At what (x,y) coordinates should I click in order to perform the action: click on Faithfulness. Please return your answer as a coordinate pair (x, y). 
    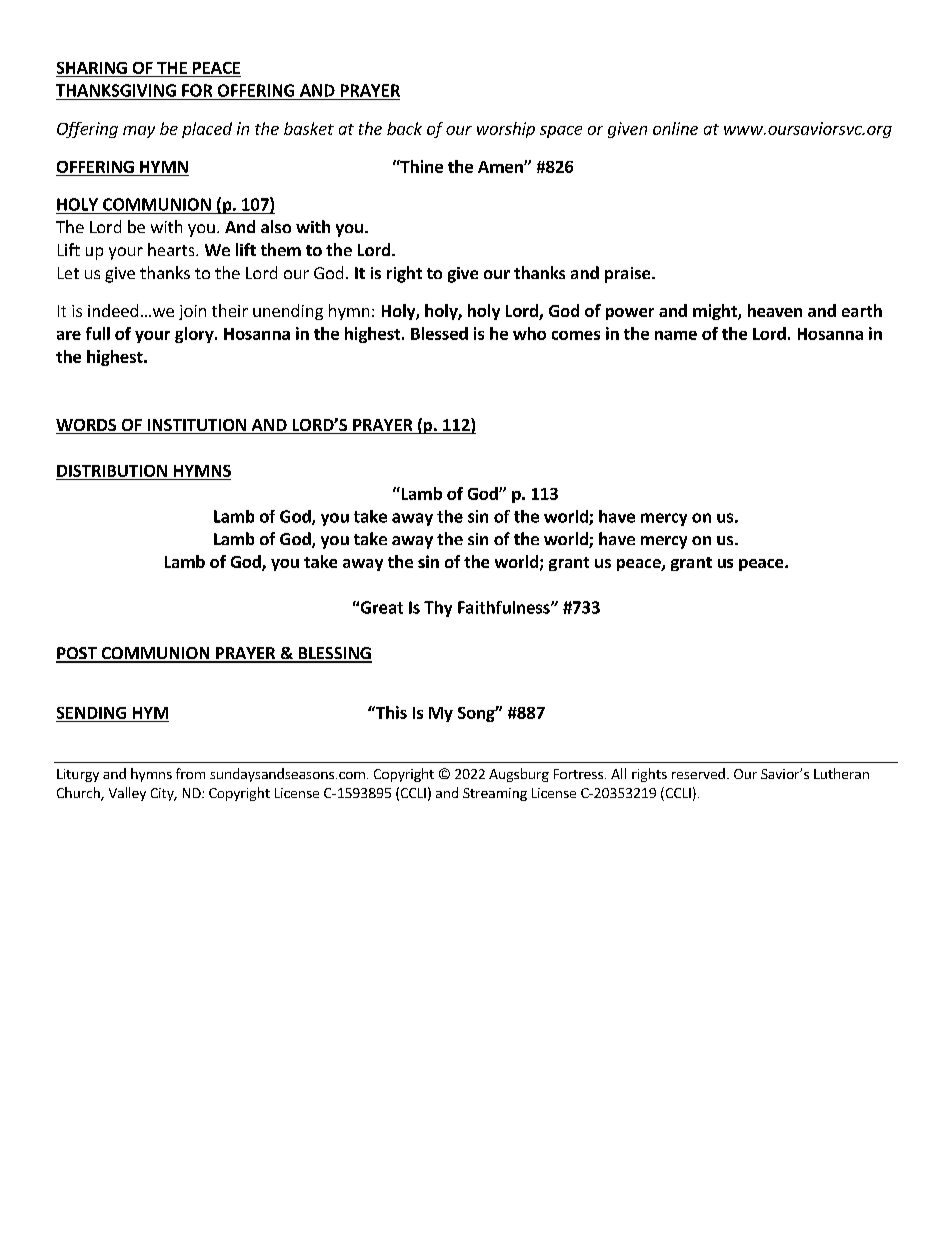
    Looking at the image, I should click on (505, 607).
